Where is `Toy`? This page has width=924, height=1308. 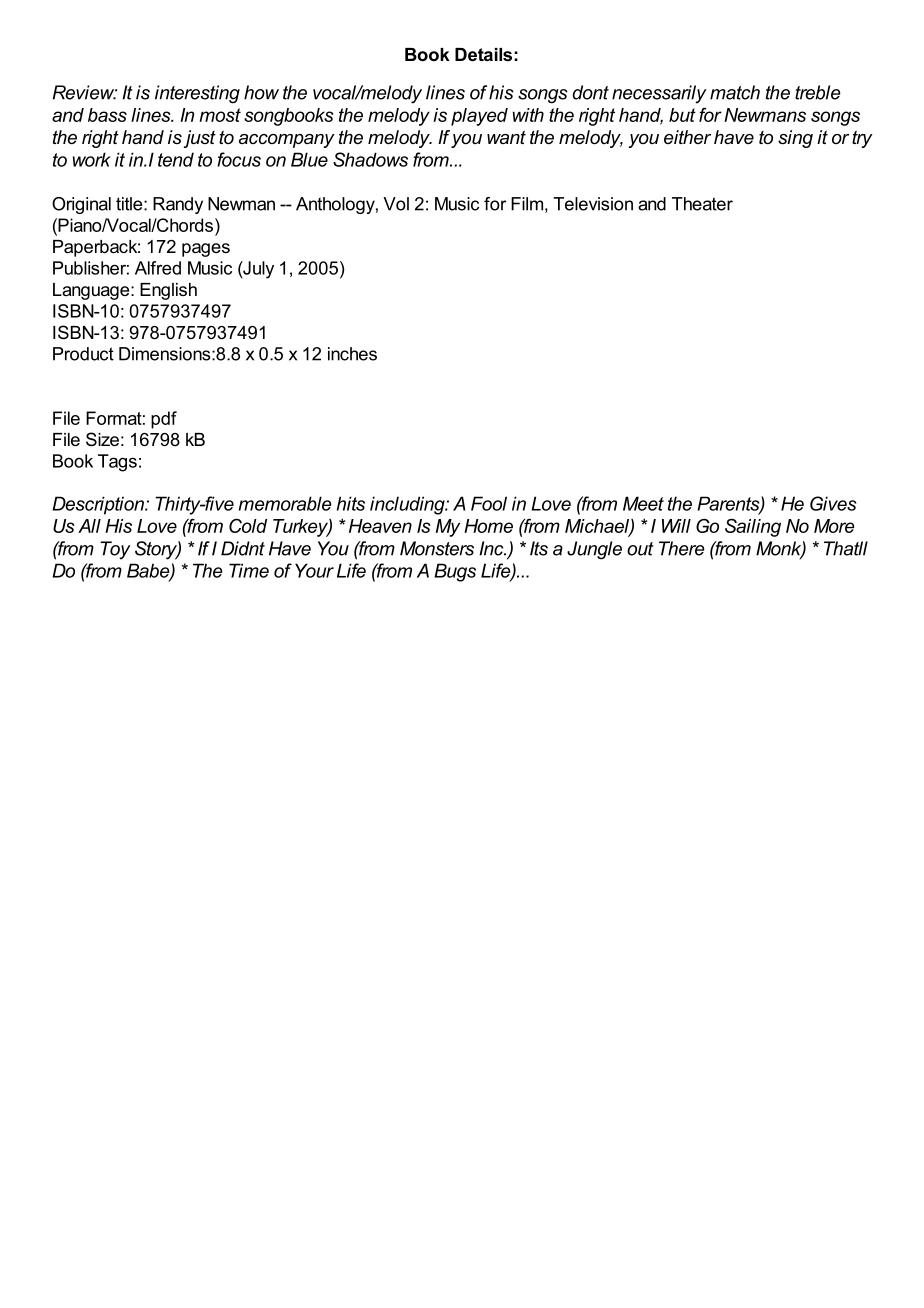 Toy is located at coordinates (115, 550).
